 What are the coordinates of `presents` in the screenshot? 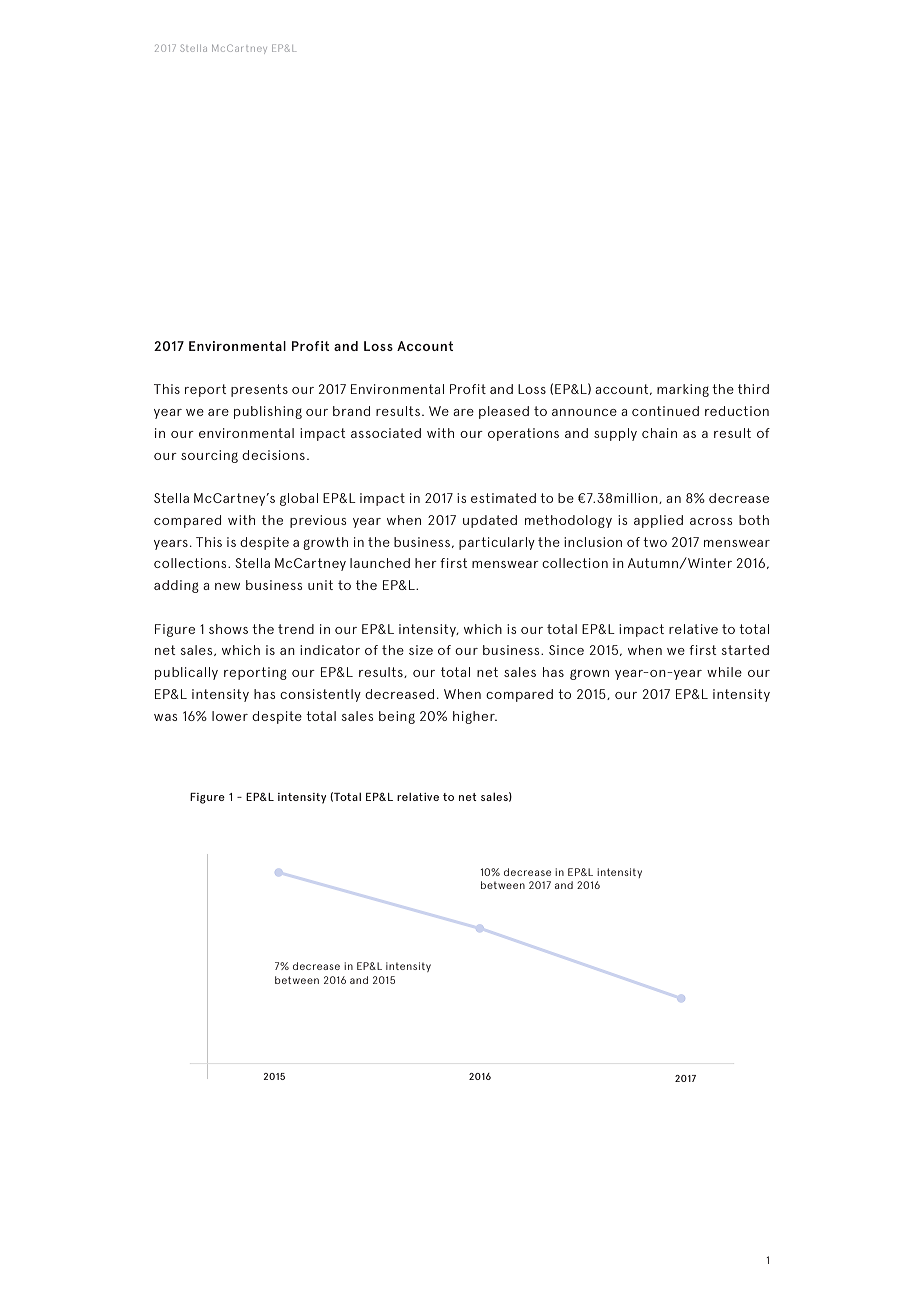 It's located at (259, 390).
